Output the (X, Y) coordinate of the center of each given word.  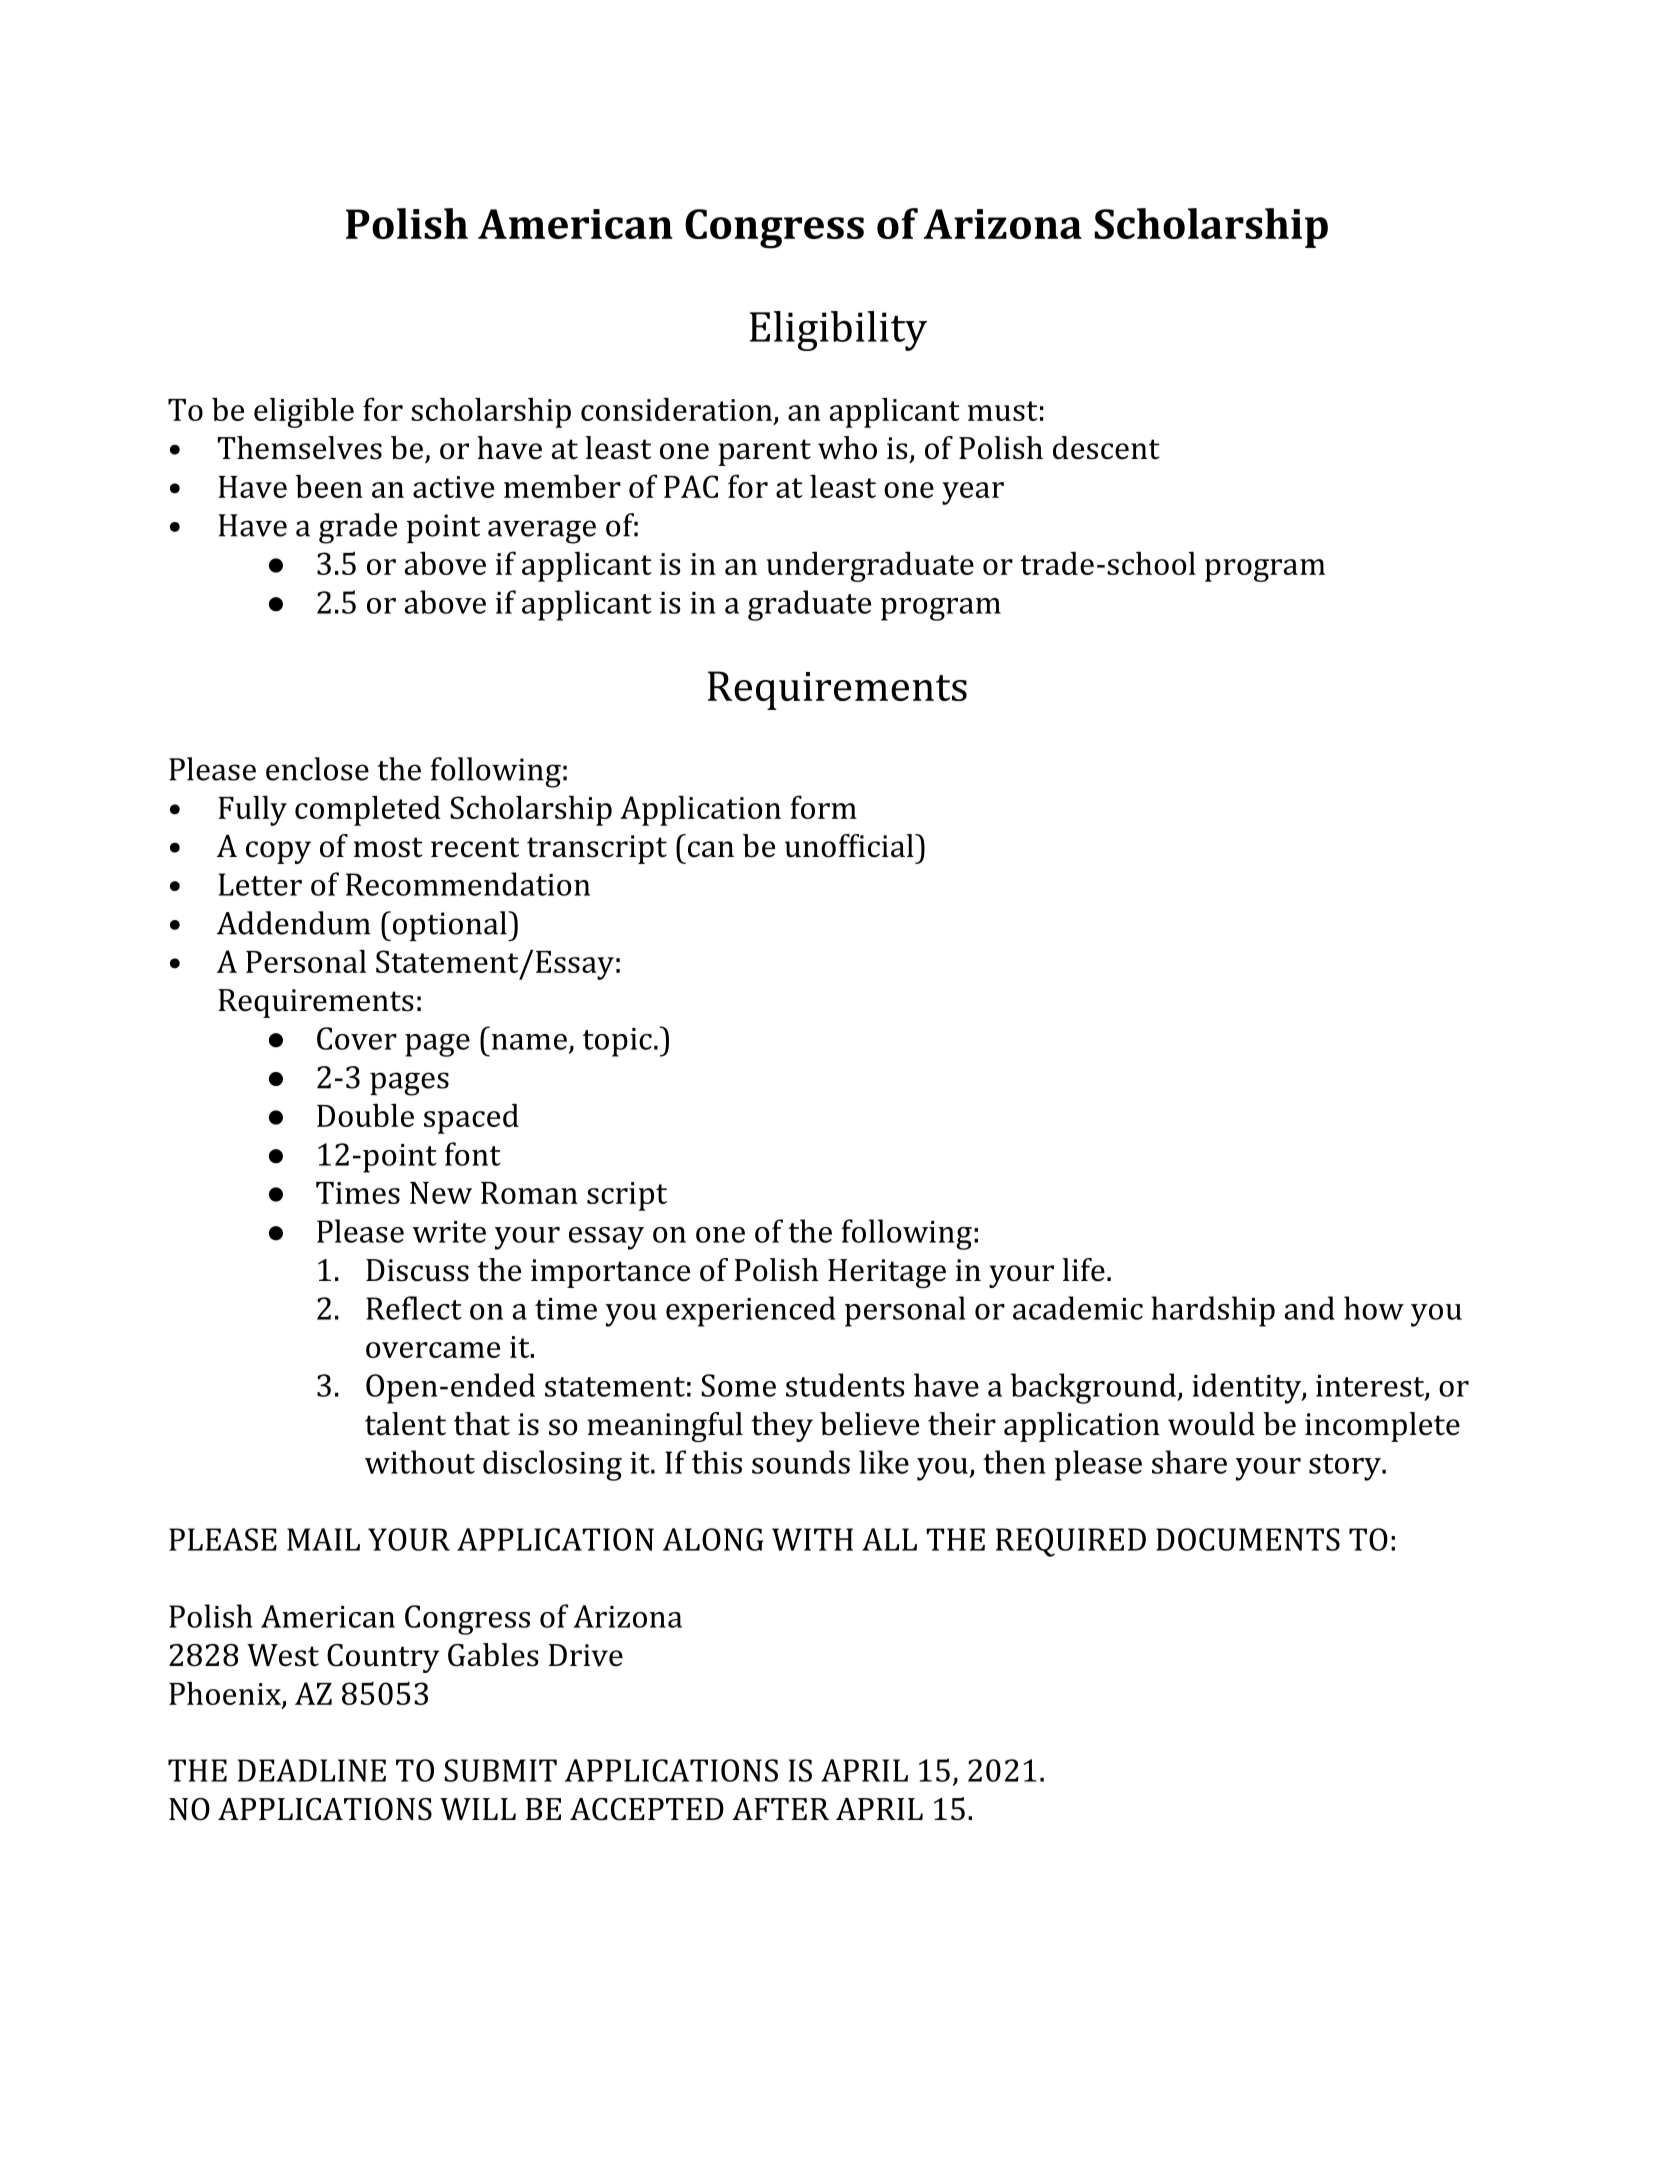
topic (617, 1042)
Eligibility (838, 331)
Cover (357, 1038)
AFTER (780, 1809)
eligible (304, 413)
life (1084, 1270)
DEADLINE (312, 1770)
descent (1106, 448)
